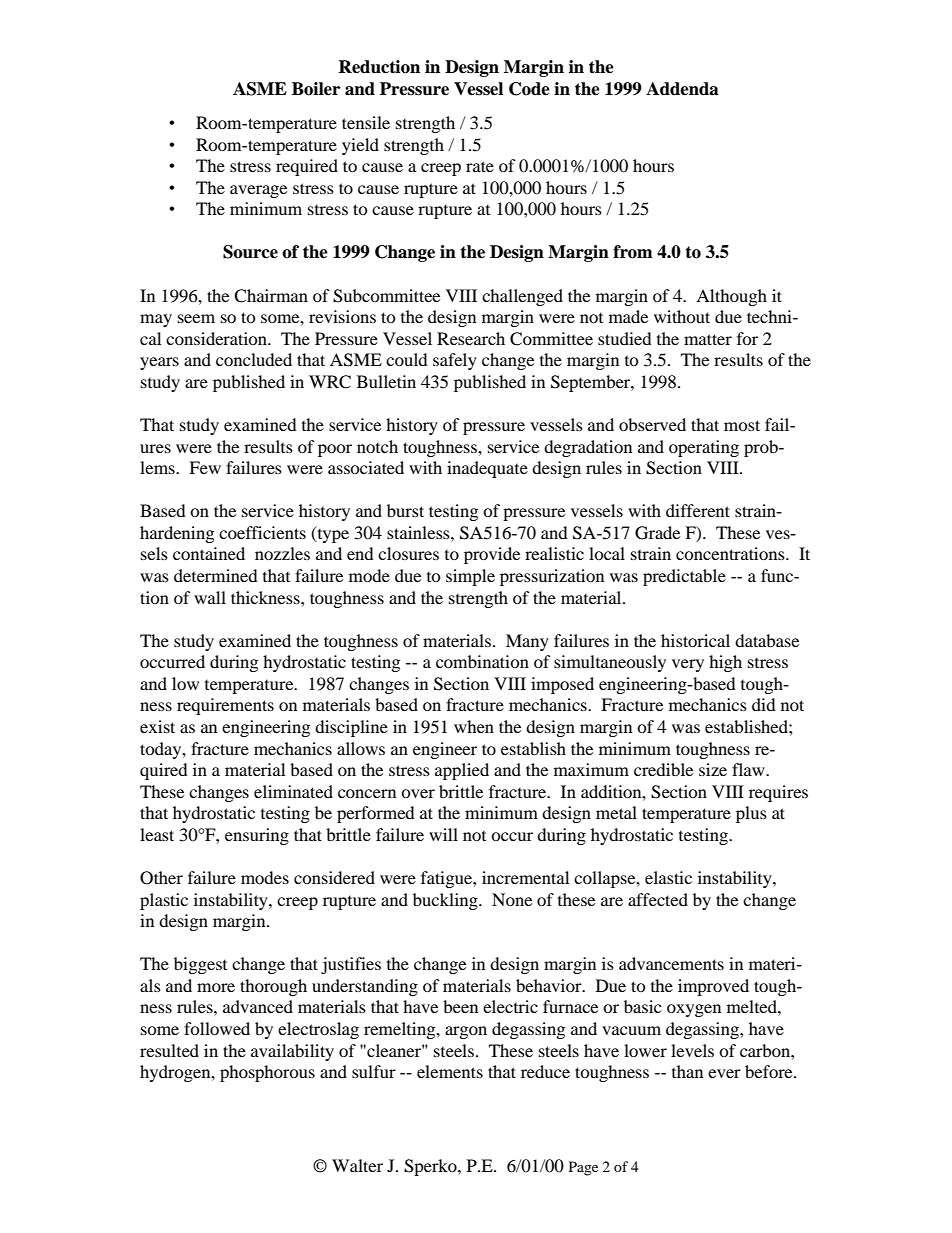 Image resolution: width=952 pixels, height=1233 pixels. I want to click on average, so click(258, 191).
